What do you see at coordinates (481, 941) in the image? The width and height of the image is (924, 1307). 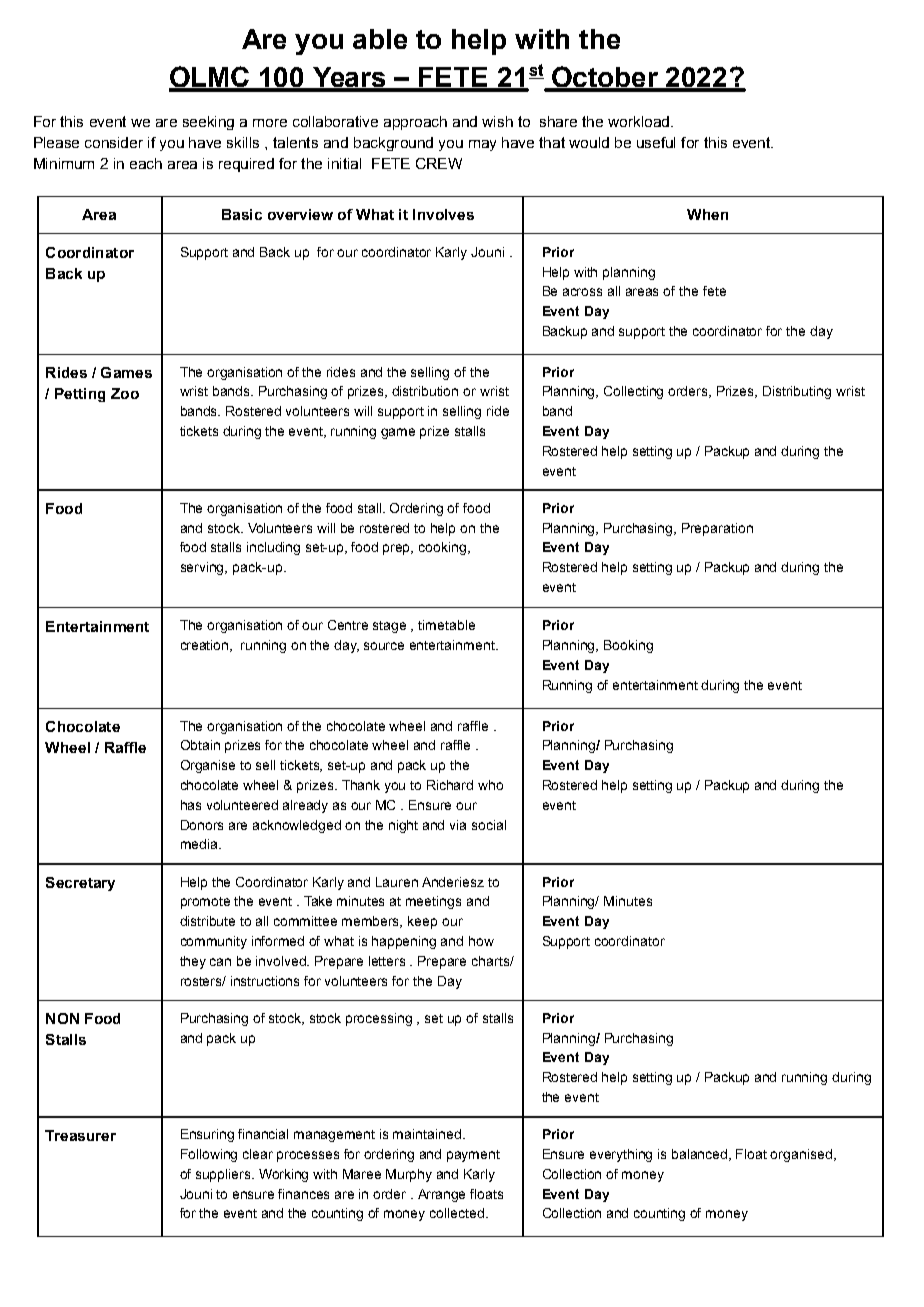 I see `how` at bounding box center [481, 941].
